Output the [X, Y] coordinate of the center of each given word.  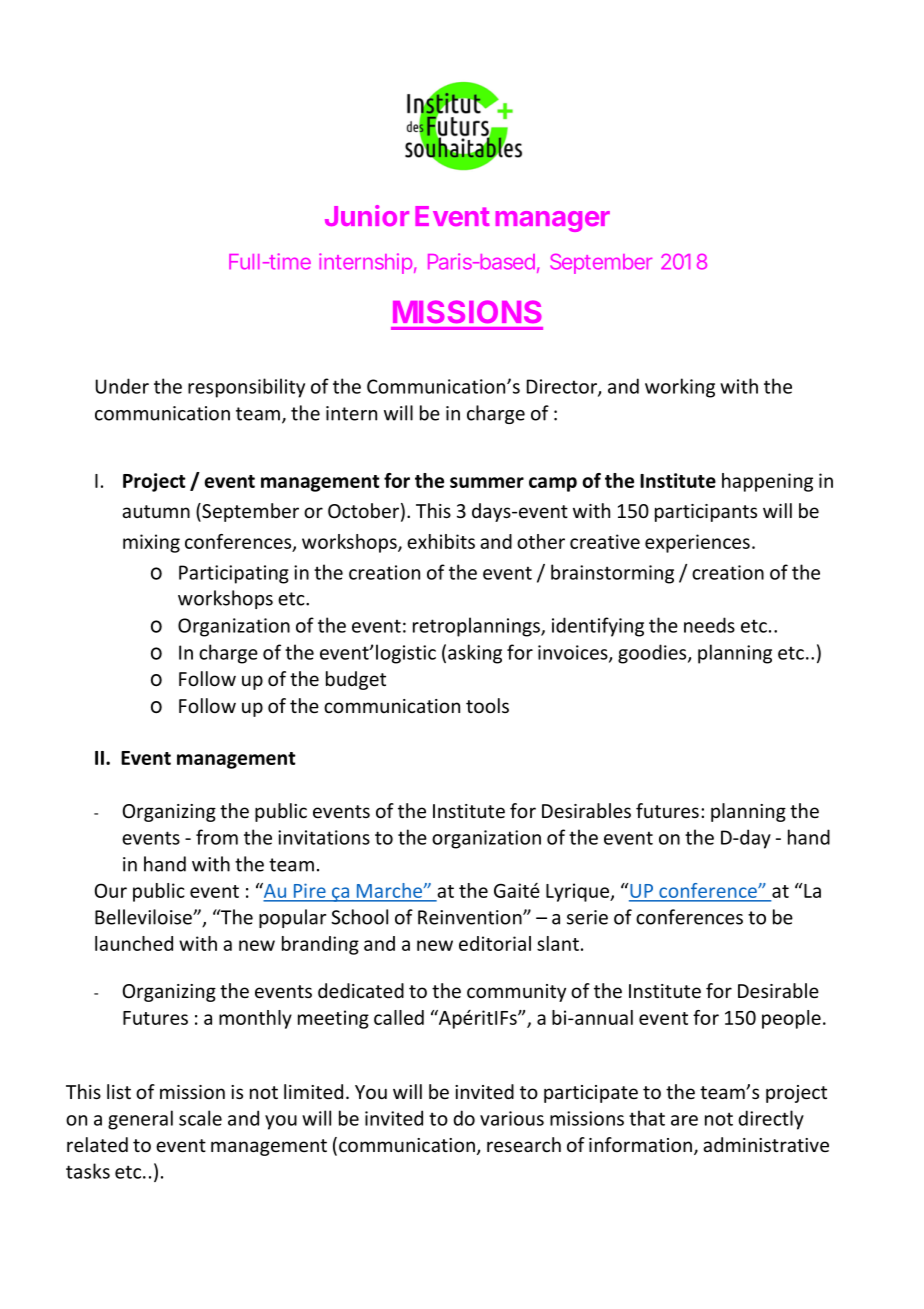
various [512, 1118]
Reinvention [471, 917]
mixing [151, 543]
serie [587, 917]
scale [200, 1118]
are [684, 1120]
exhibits [441, 541]
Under [122, 386]
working [680, 388]
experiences [697, 543]
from [217, 837]
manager [553, 221]
